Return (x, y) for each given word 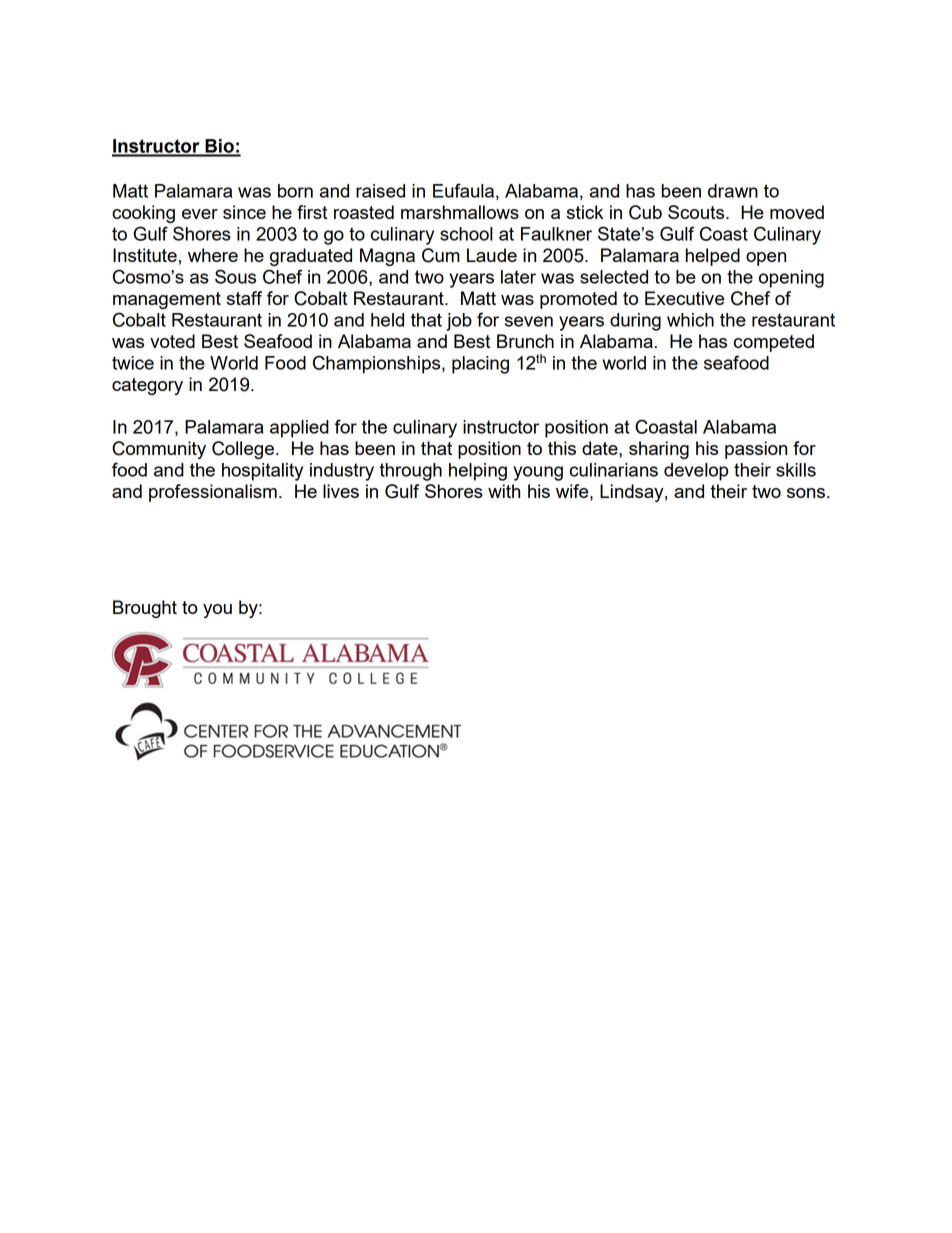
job (459, 322)
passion (756, 450)
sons (806, 493)
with (504, 491)
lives (341, 491)
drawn (733, 191)
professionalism (213, 493)
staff (244, 298)
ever (200, 214)
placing (480, 365)
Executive (684, 298)
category (147, 386)
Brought (145, 609)
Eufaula (463, 190)
